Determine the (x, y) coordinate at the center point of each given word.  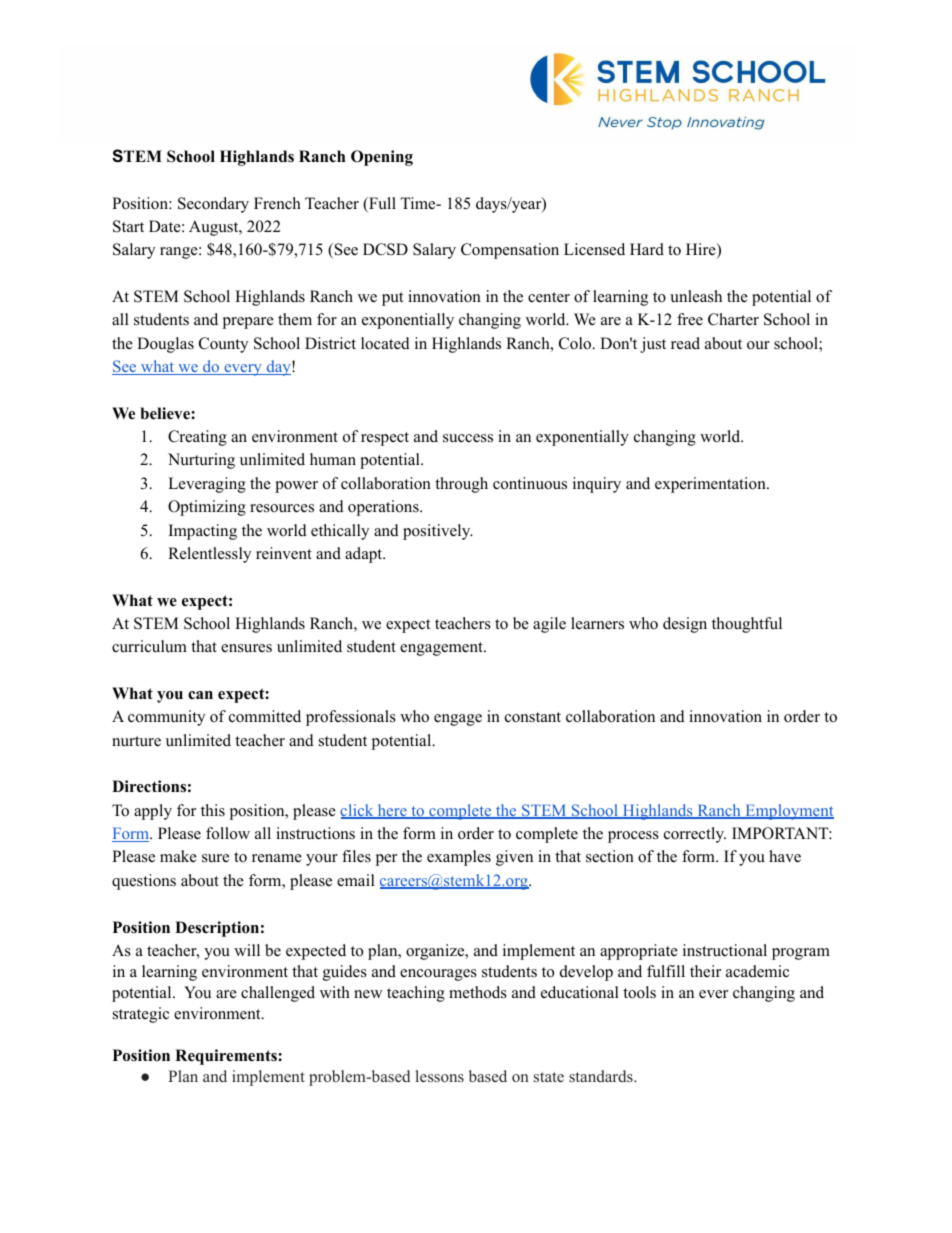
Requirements (227, 1057)
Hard (647, 249)
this (213, 810)
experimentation (711, 485)
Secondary (213, 205)
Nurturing (201, 461)
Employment (788, 812)
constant (533, 717)
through (461, 485)
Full (381, 204)
